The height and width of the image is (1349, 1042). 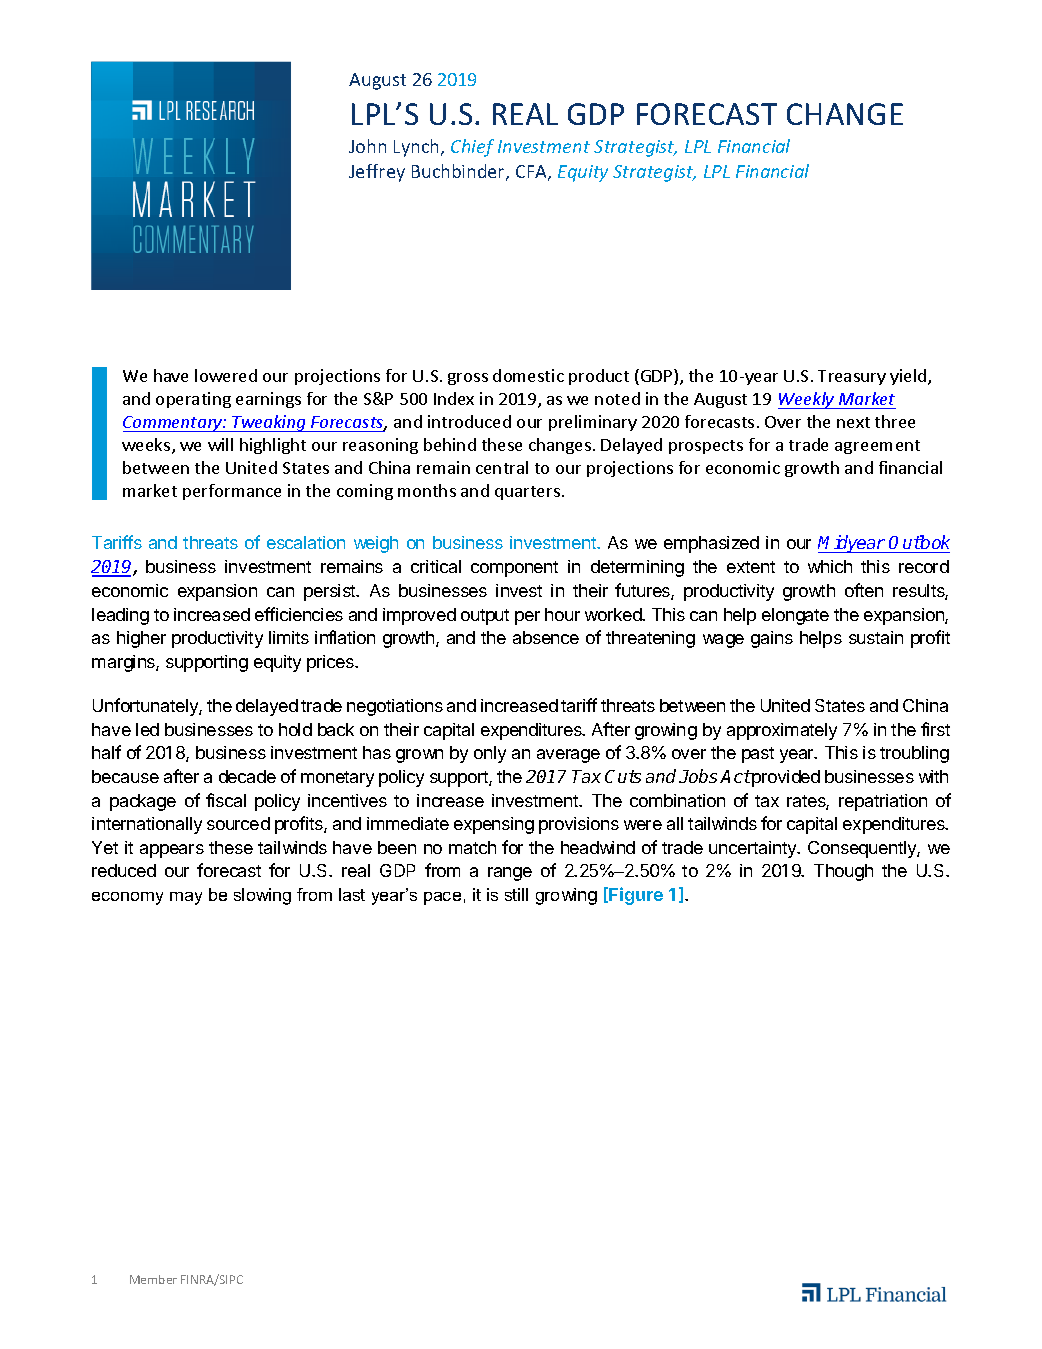 What do you see at coordinates (153, 1279) in the image?
I see `Member` at bounding box center [153, 1279].
